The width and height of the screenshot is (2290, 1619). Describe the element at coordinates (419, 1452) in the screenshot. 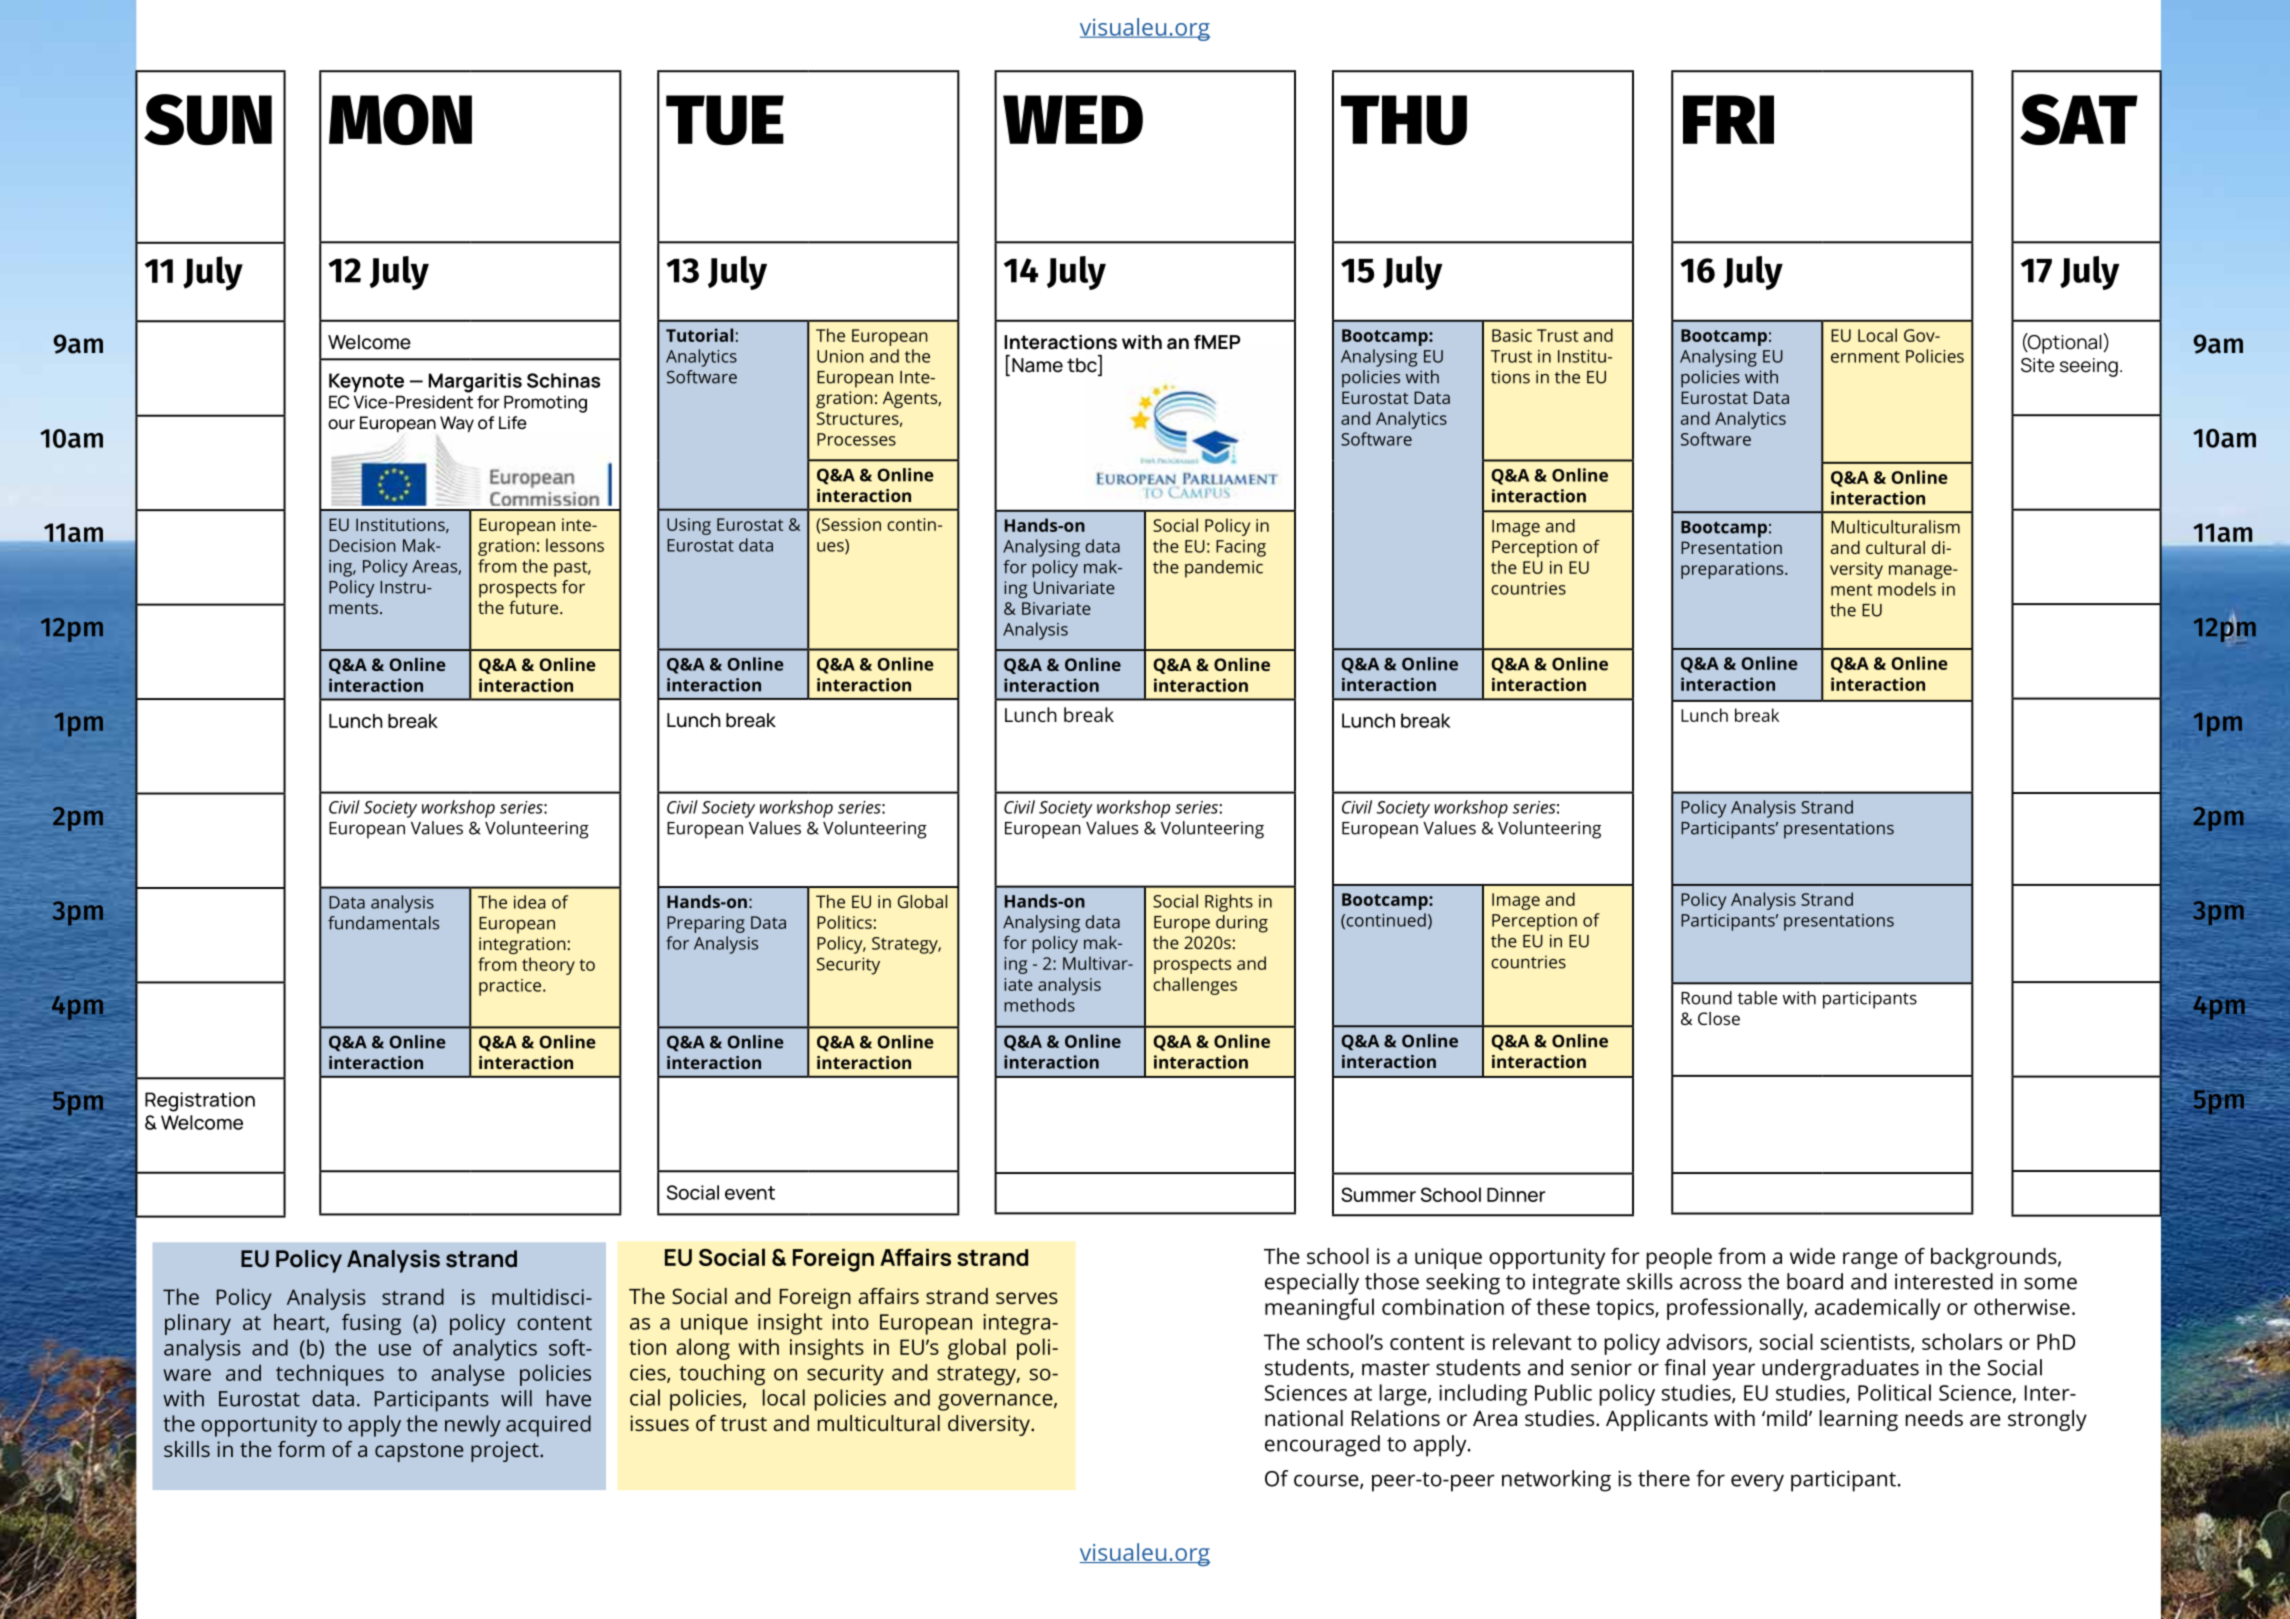

I see `capstone` at that location.
